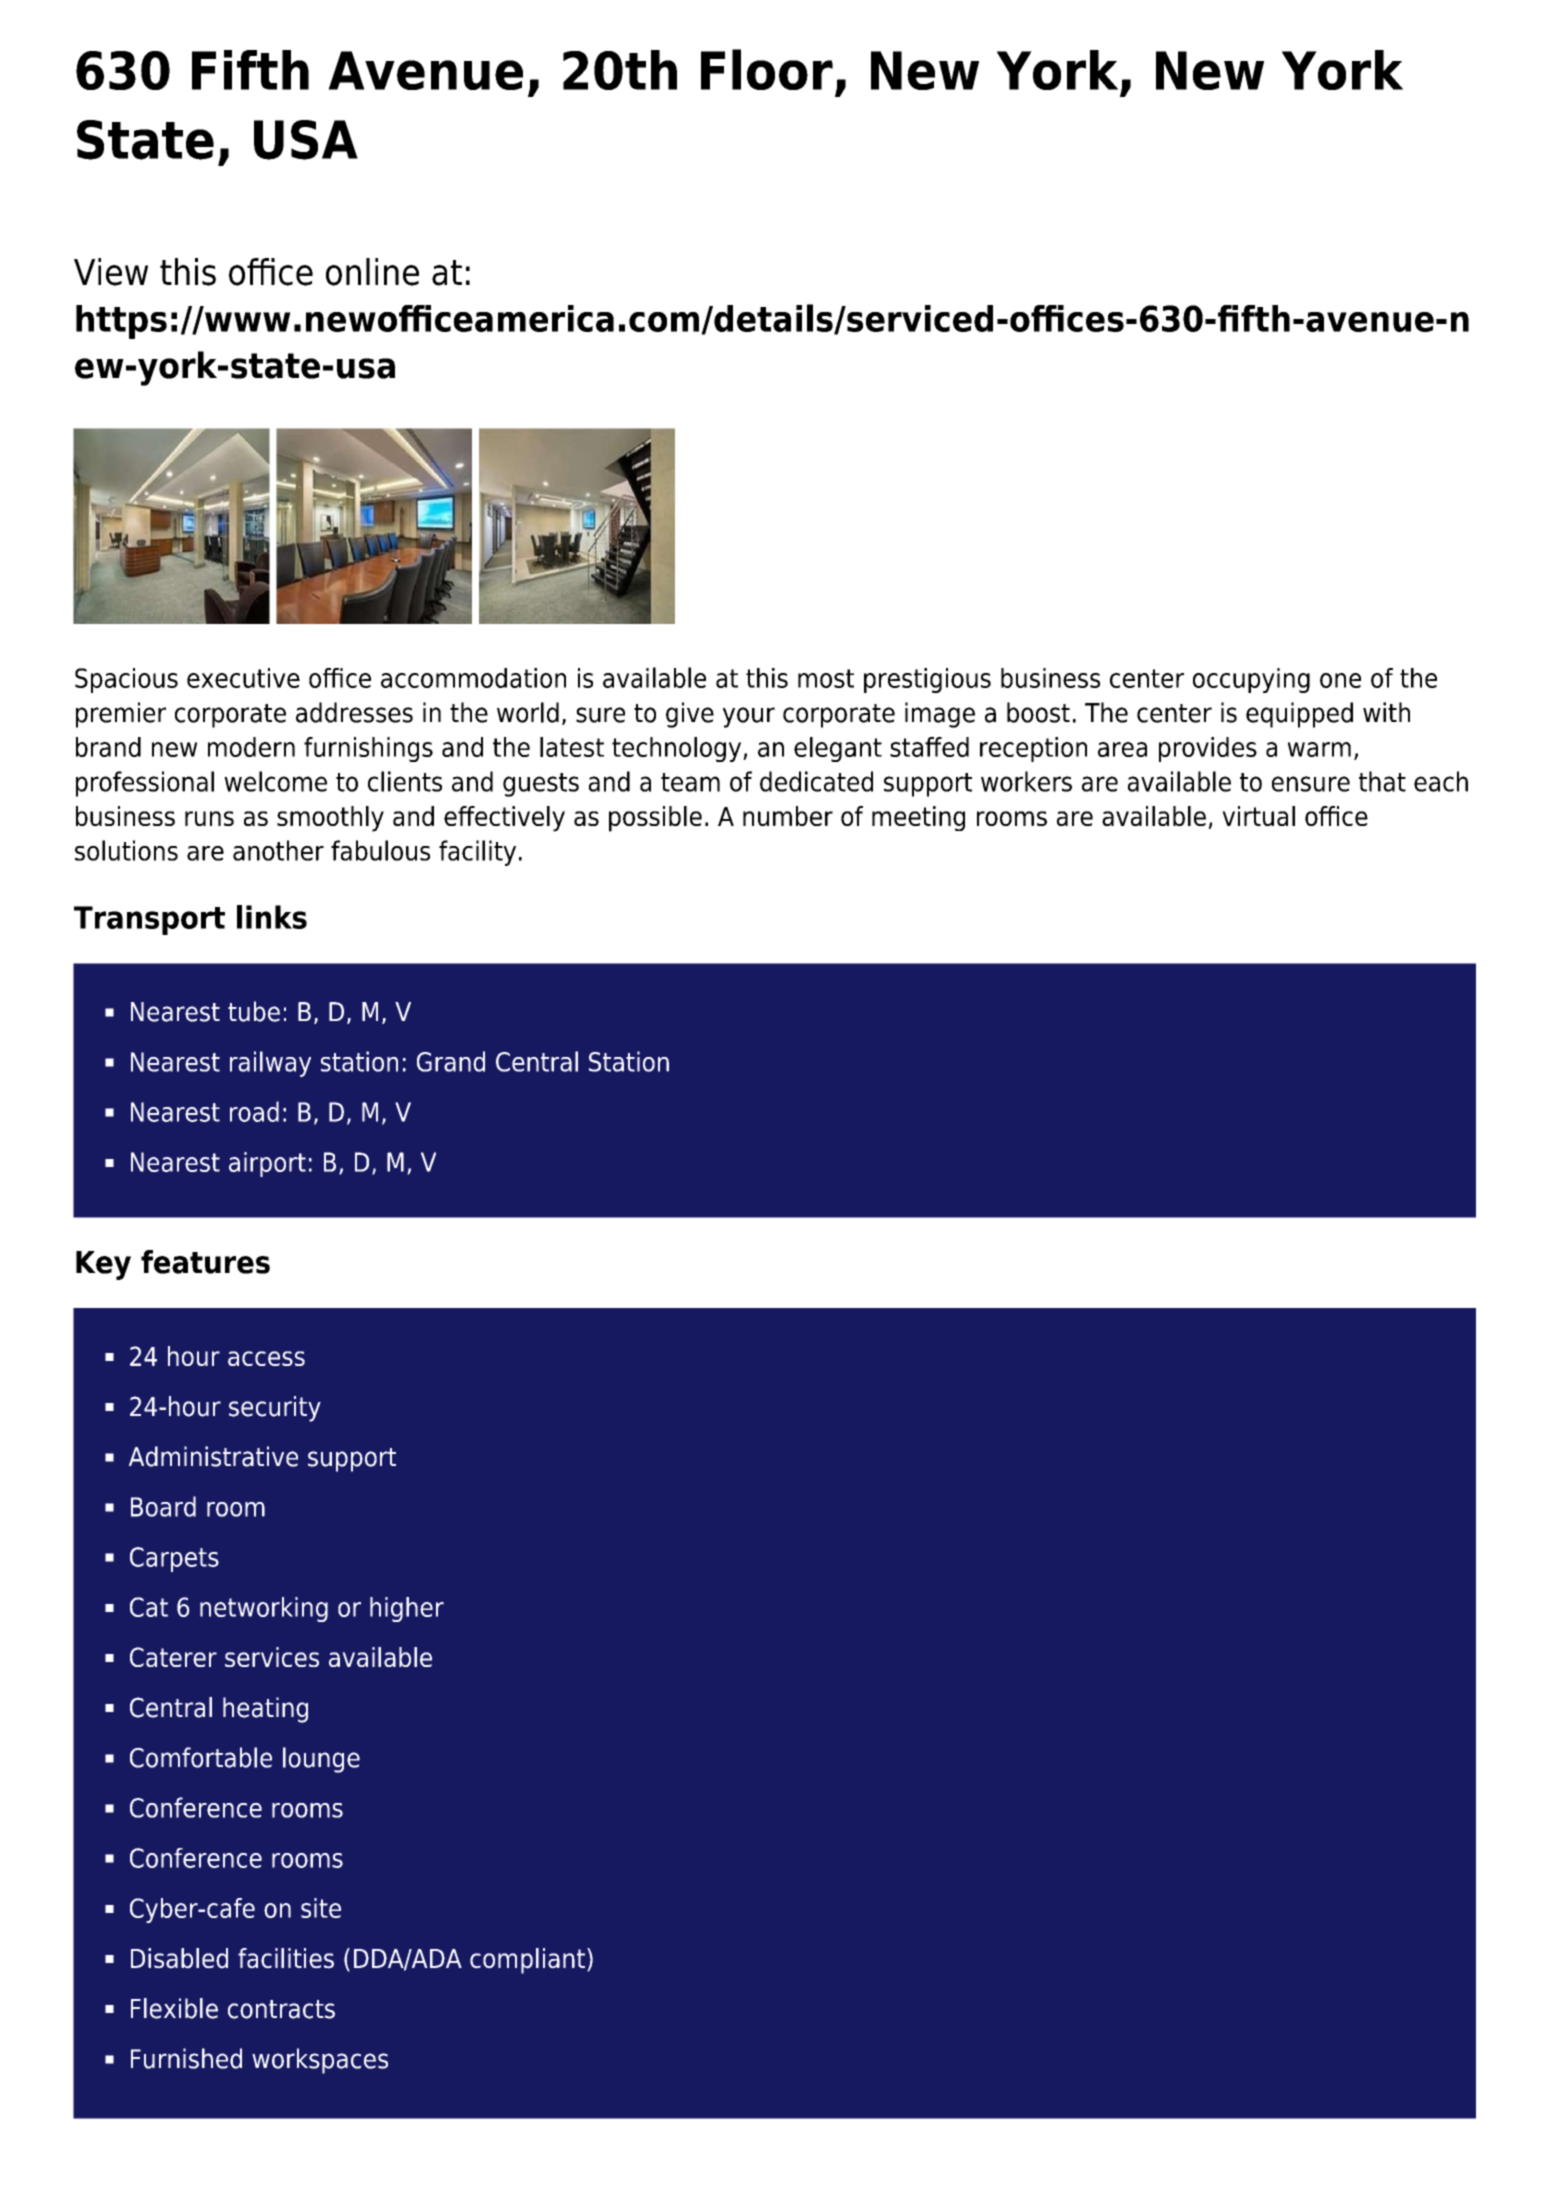 Image resolution: width=1550 pixels, height=2192 pixels. Describe the element at coordinates (281, 2009) in the image. I see `contracts` at that location.
